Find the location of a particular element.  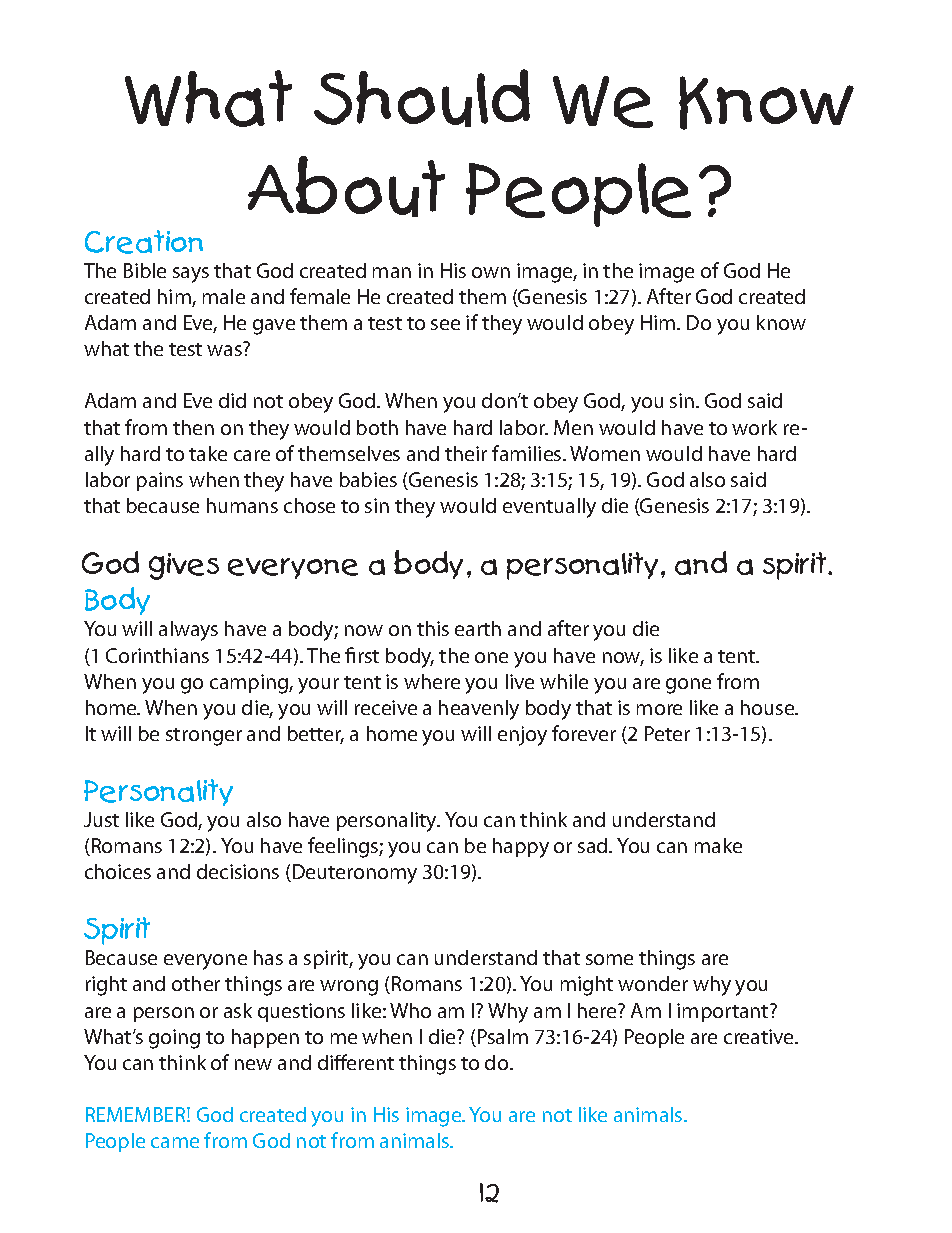

Should is located at coordinates (422, 98).
